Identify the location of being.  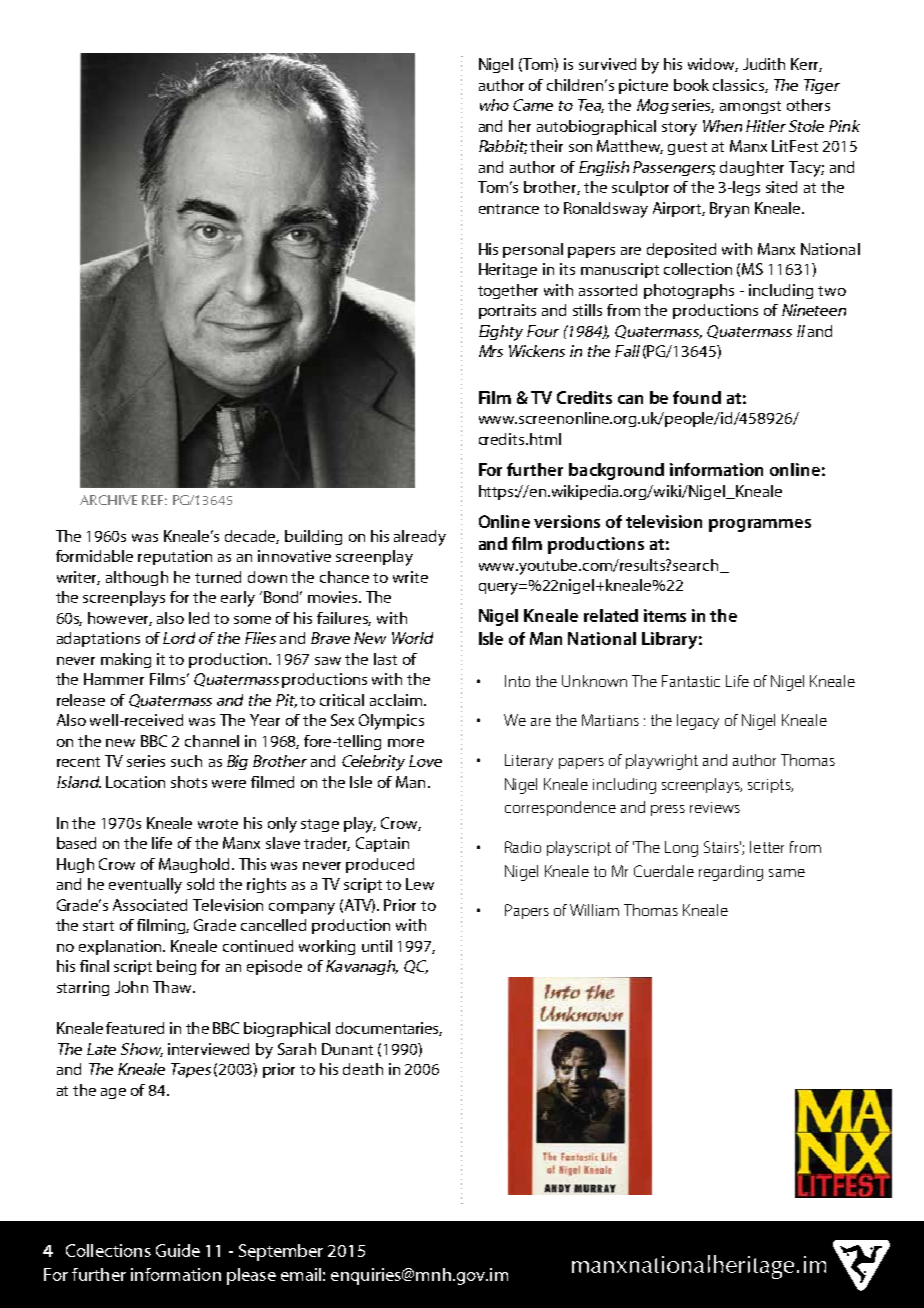
(176, 967).
